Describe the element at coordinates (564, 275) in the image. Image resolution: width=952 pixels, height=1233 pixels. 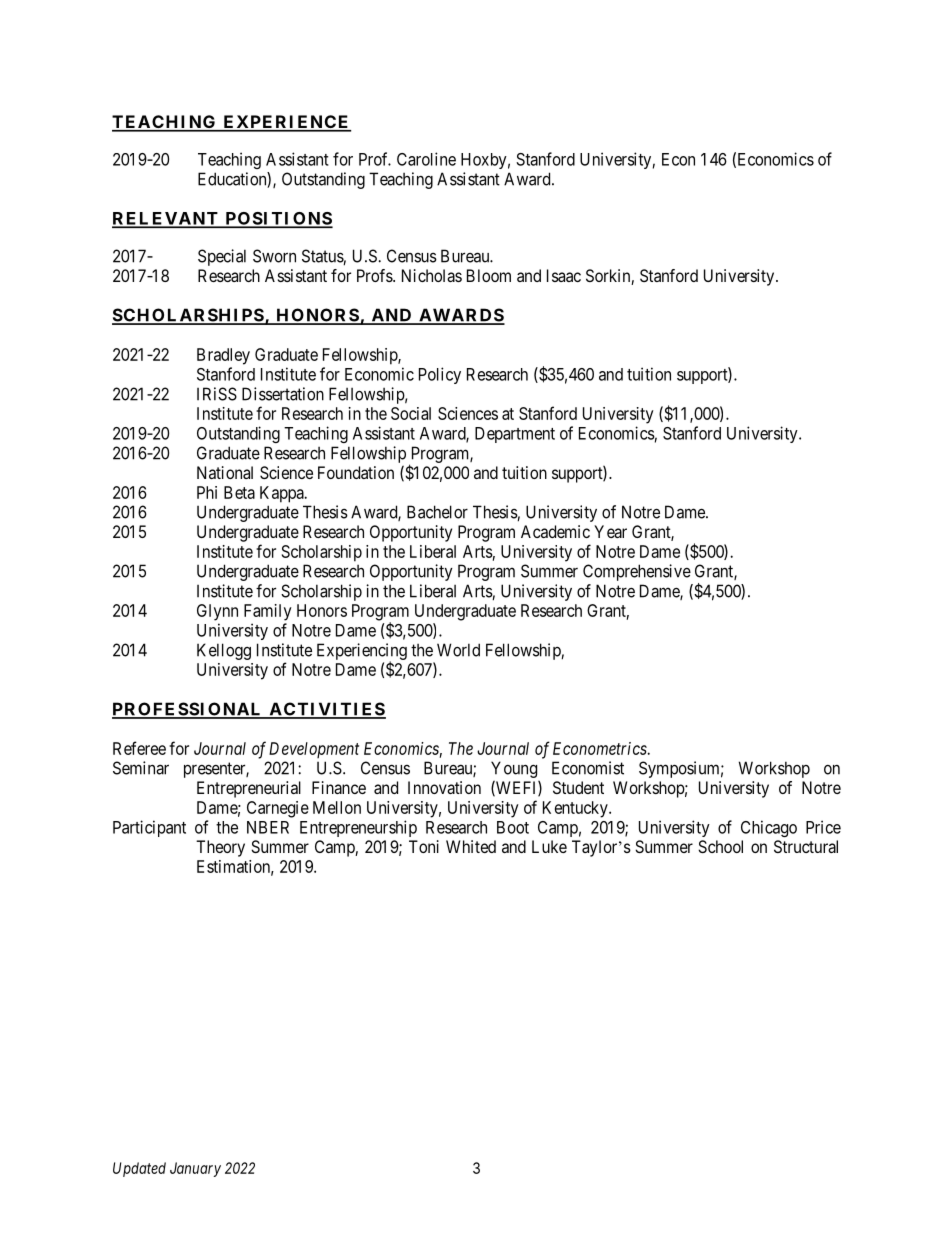
I see `Isaac` at that location.
